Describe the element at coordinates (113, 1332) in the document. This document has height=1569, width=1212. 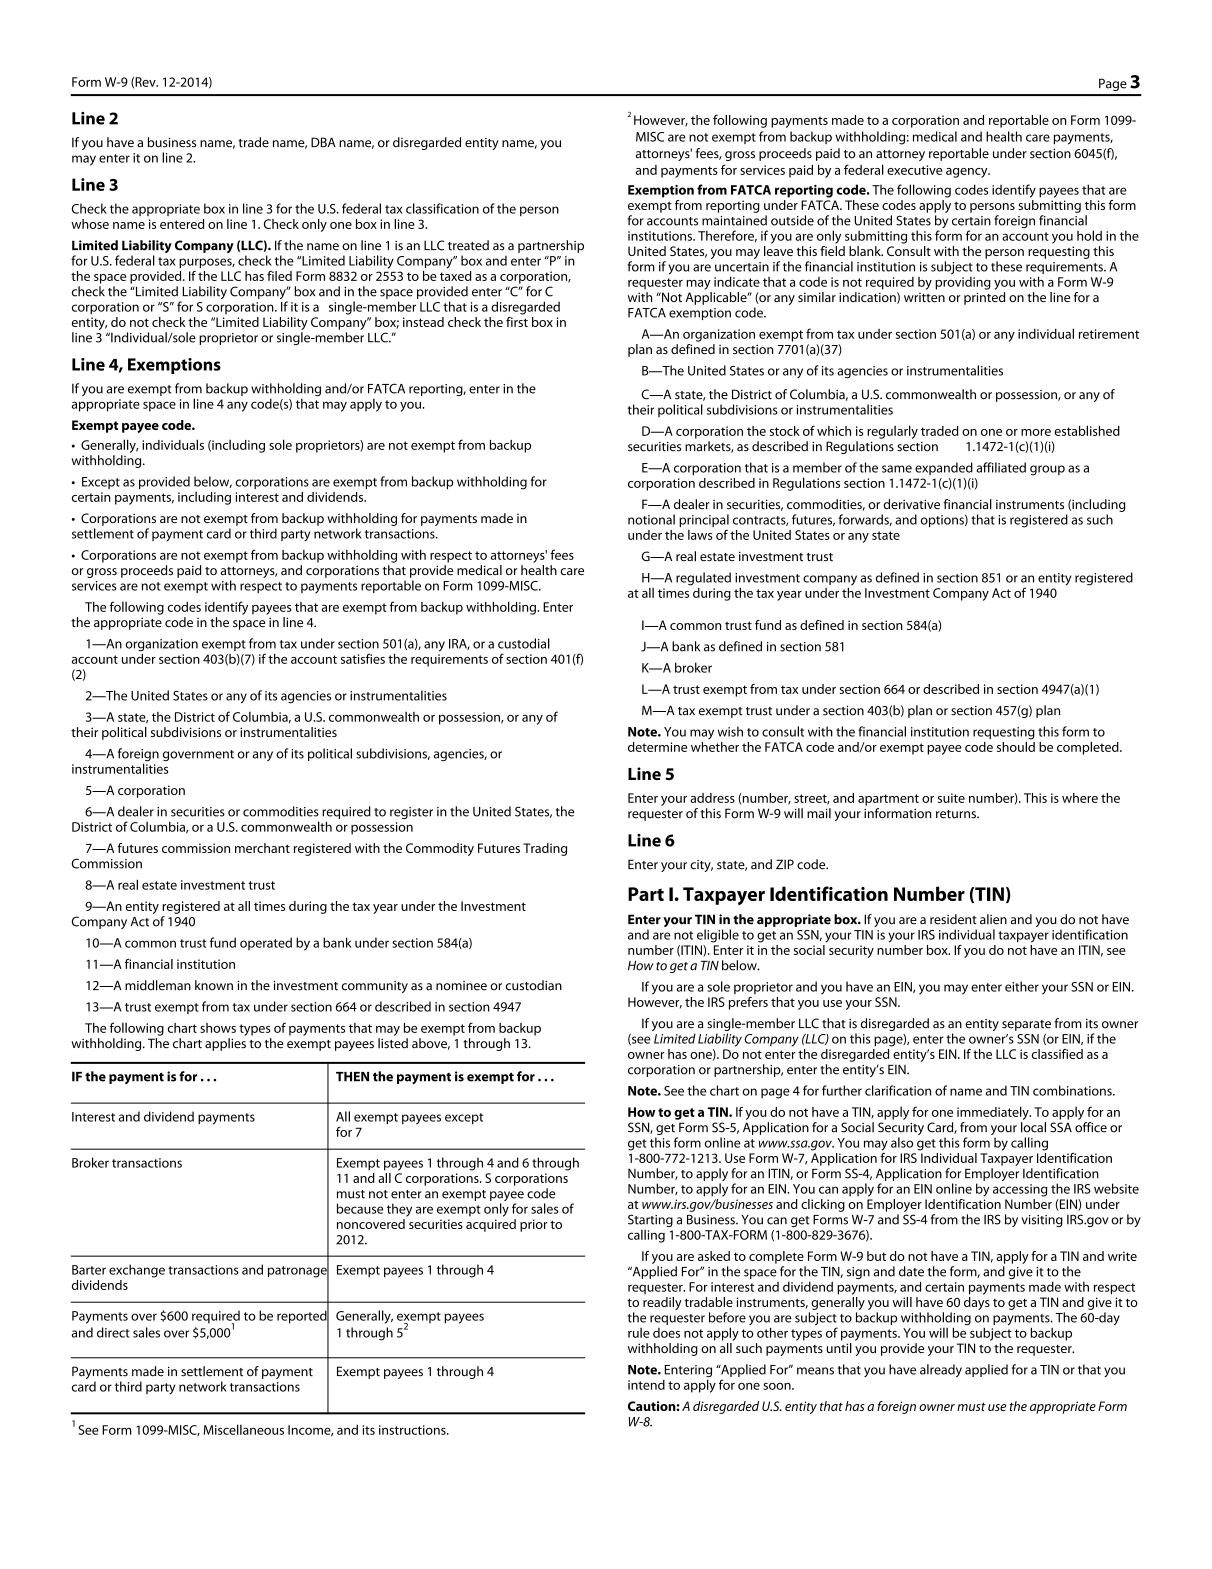
I see `direct` at that location.
